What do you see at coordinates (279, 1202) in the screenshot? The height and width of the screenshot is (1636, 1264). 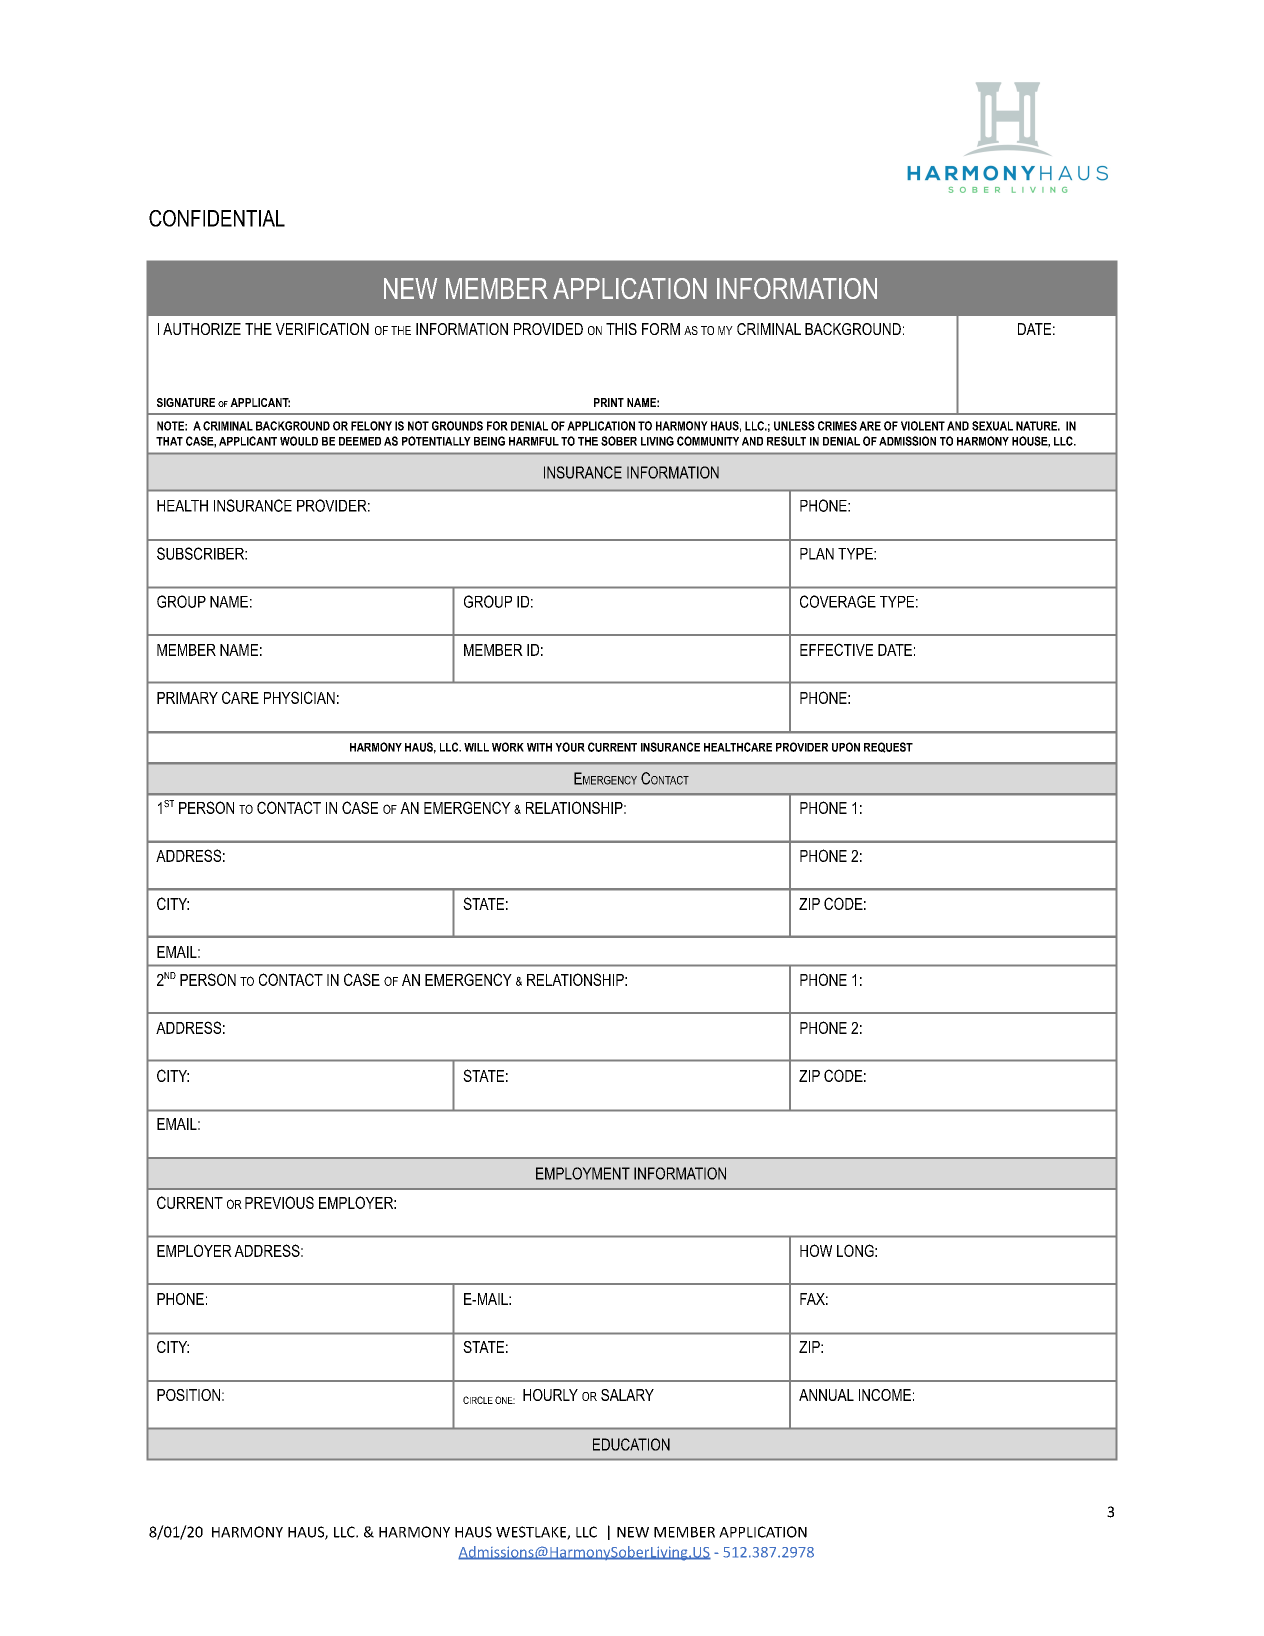 I see `PREVIOUS` at bounding box center [279, 1202].
